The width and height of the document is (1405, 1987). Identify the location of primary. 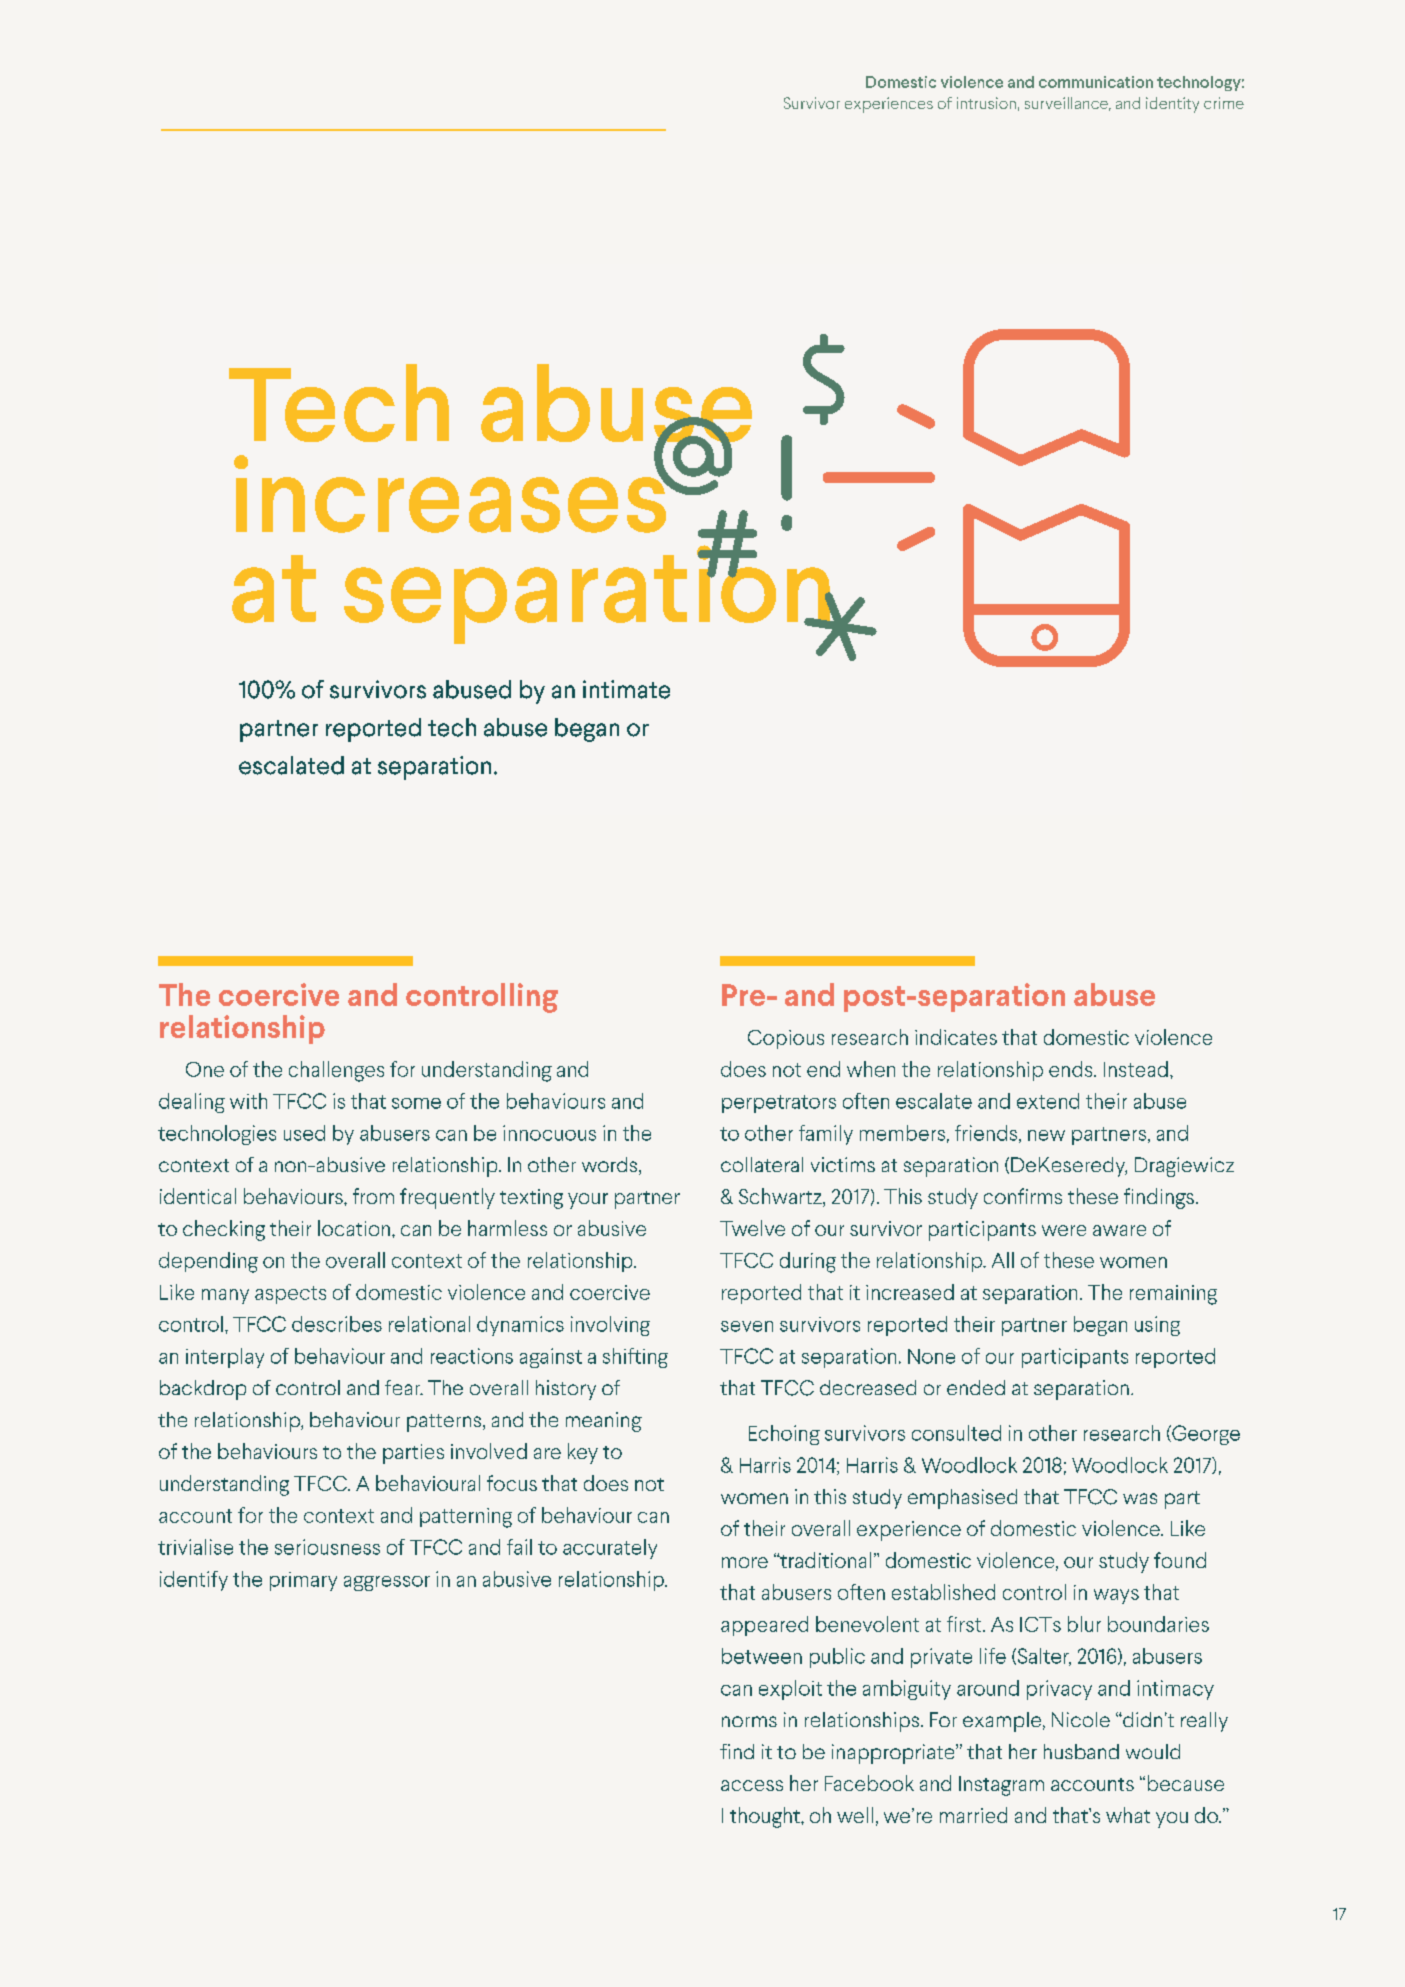
(303, 1581).
